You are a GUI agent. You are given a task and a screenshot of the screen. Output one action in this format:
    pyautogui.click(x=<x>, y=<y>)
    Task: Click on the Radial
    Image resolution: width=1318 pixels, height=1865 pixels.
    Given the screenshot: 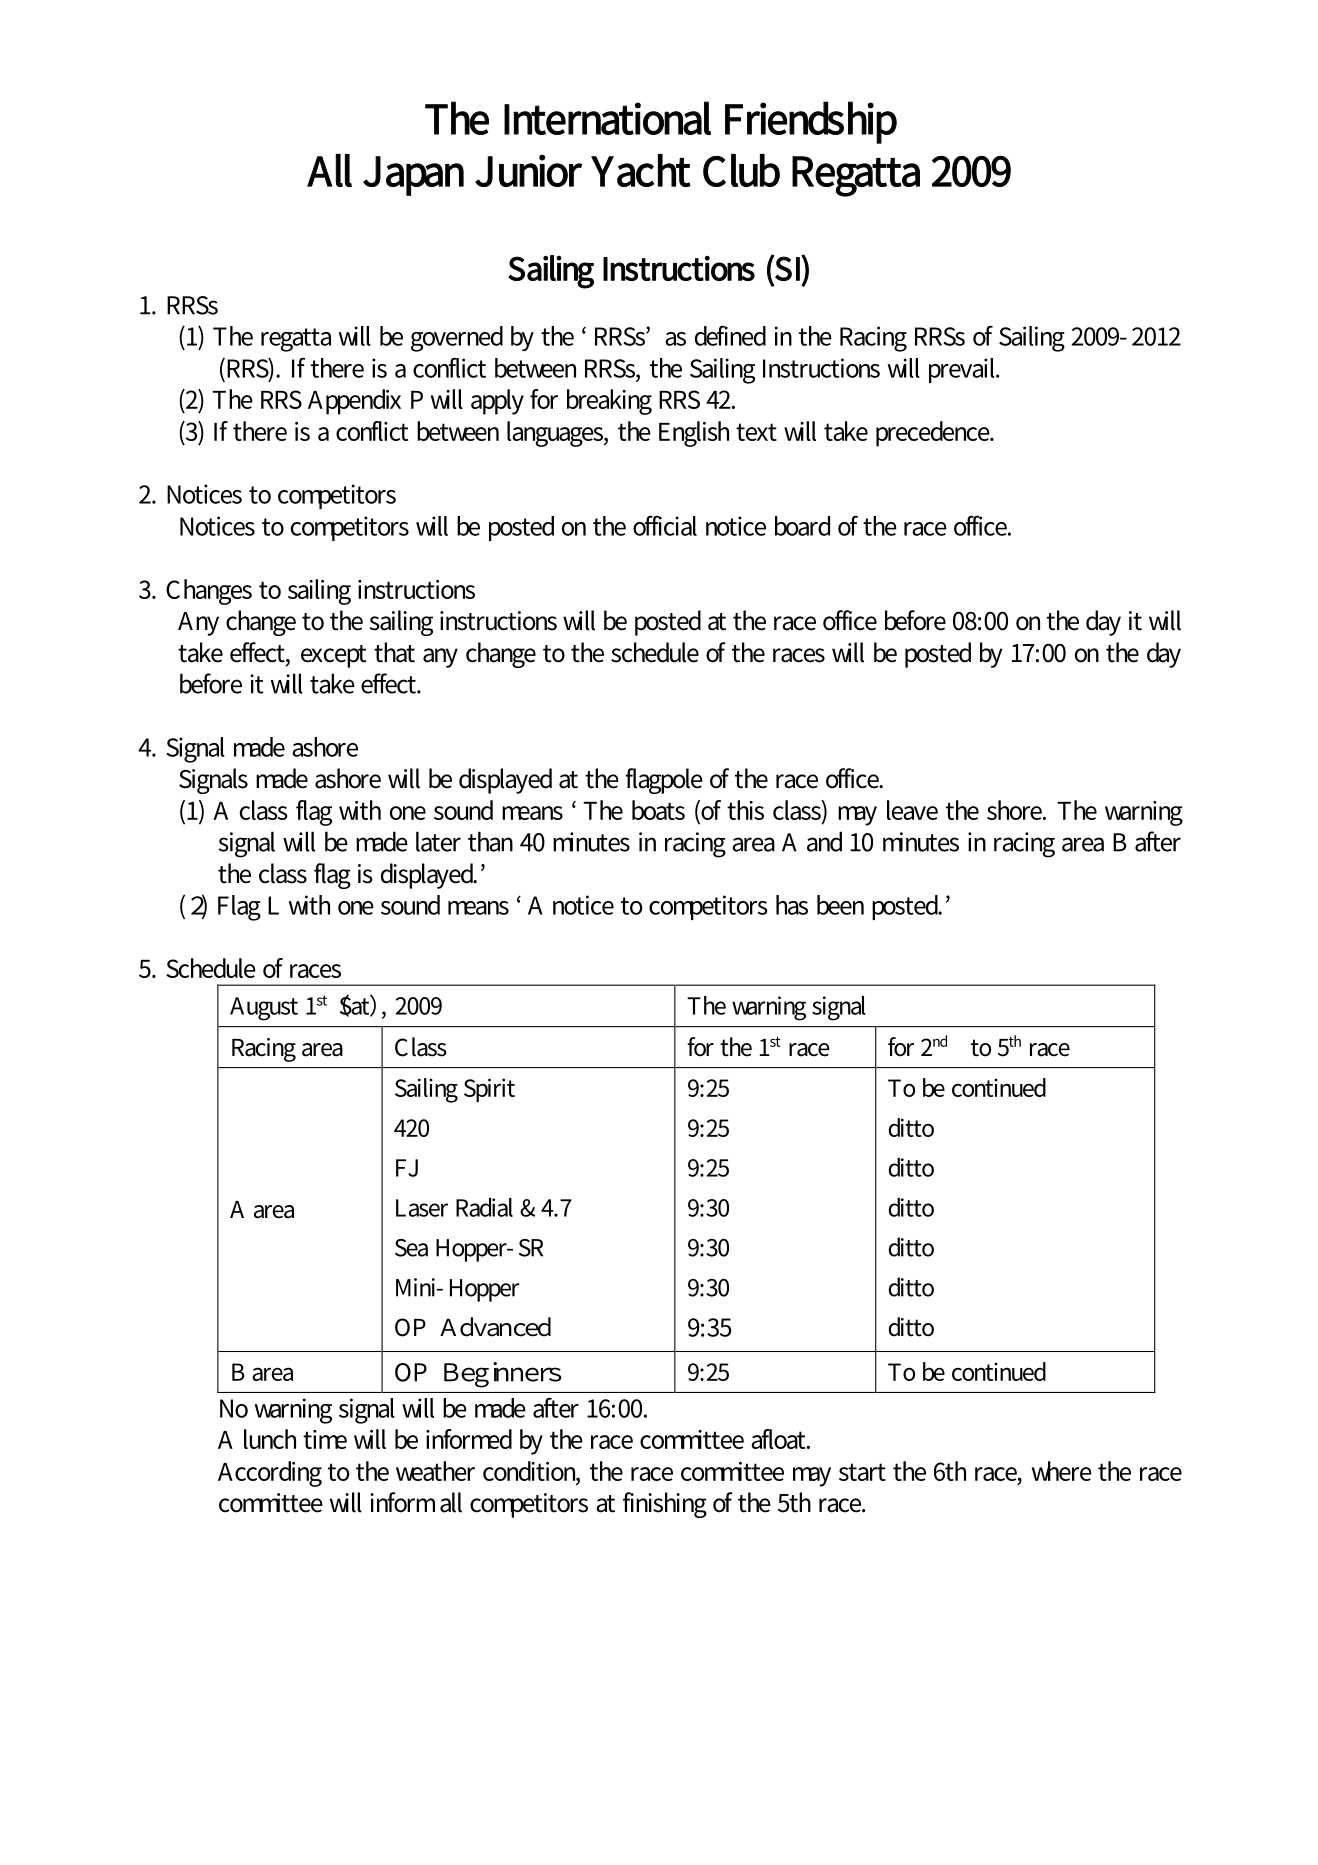 What is the action you would take?
    pyautogui.click(x=484, y=1207)
